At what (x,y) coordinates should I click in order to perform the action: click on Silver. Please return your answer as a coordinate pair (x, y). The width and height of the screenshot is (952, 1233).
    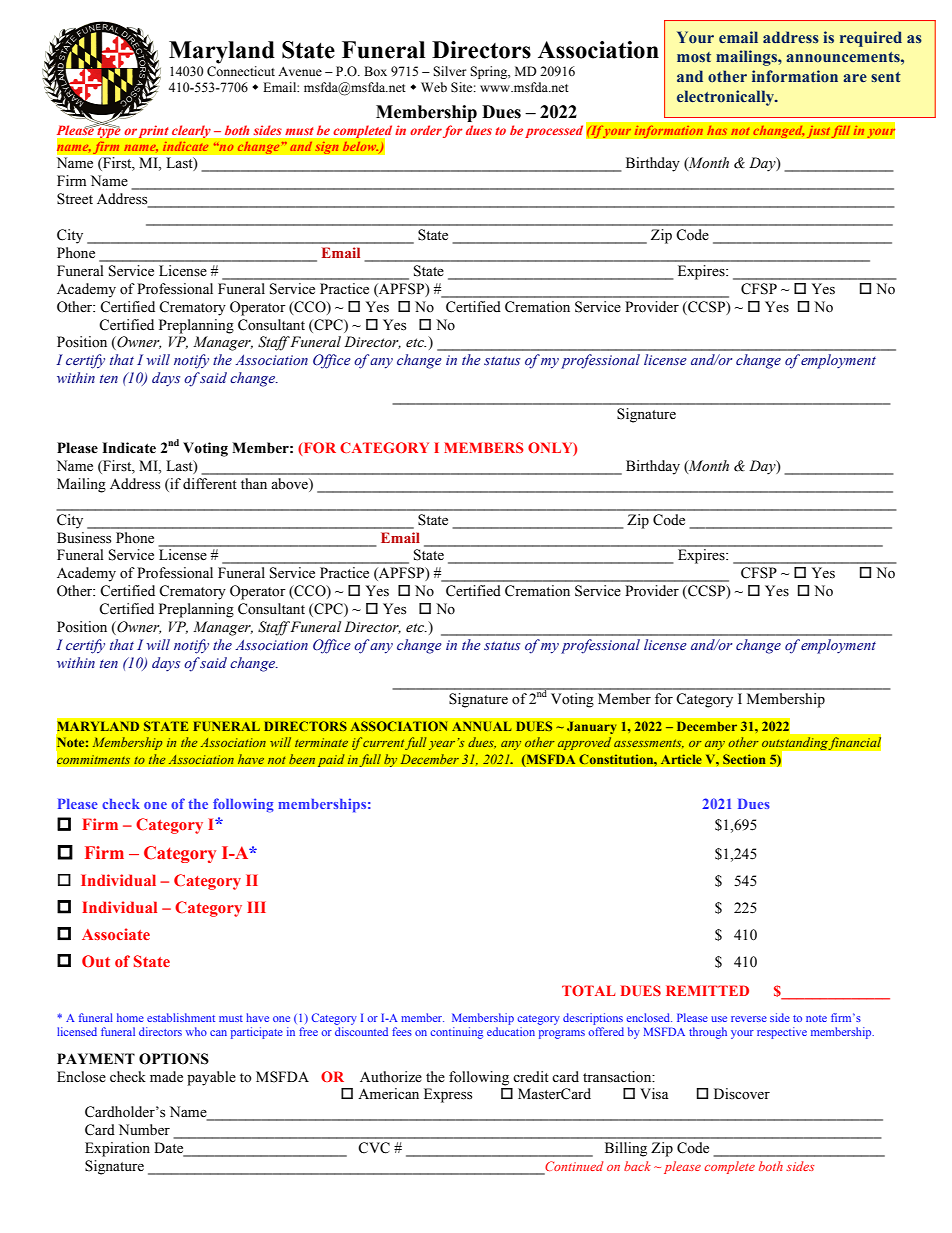
    Looking at the image, I should click on (449, 71).
